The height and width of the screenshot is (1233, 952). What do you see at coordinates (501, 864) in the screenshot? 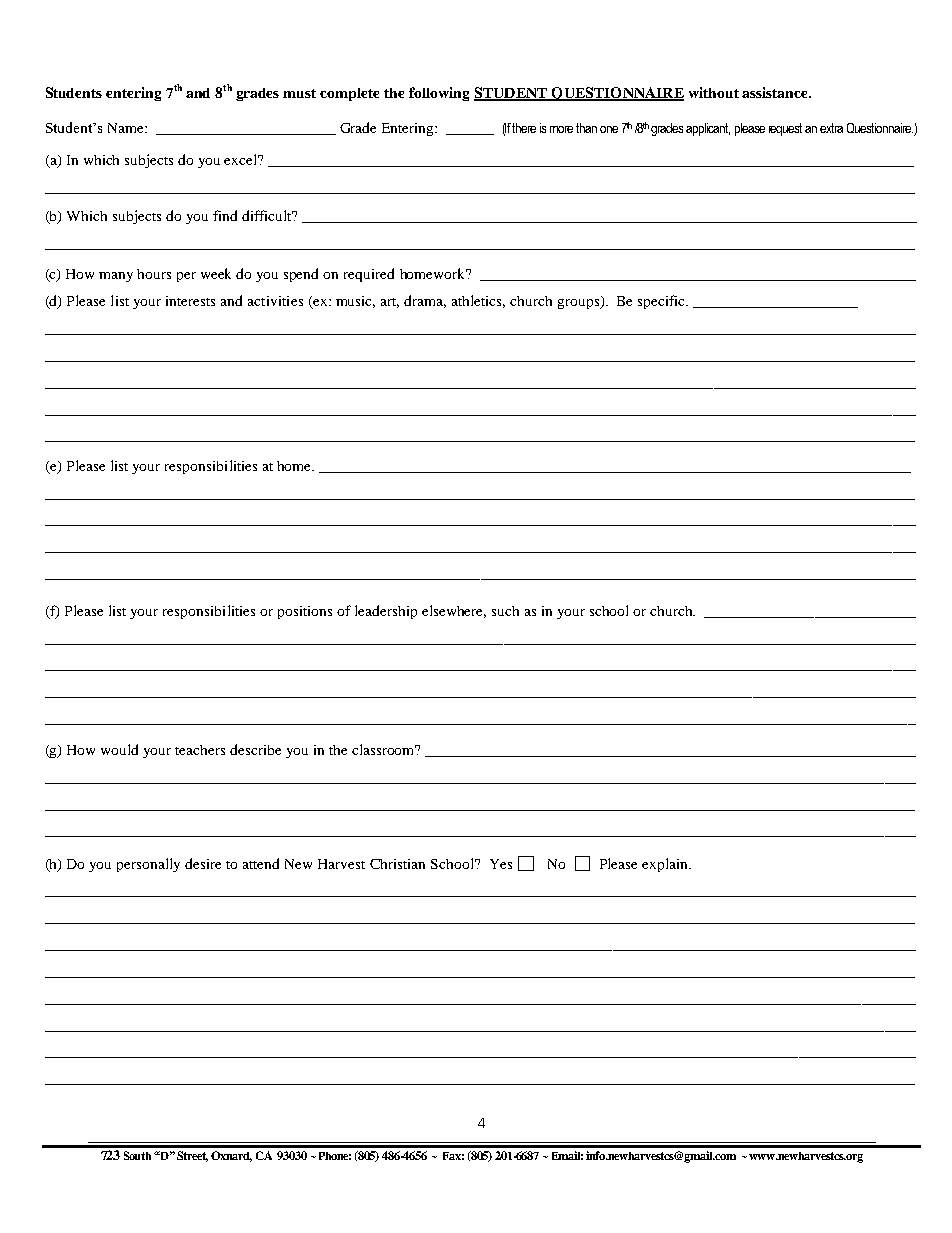
I see `Yes` at bounding box center [501, 864].
